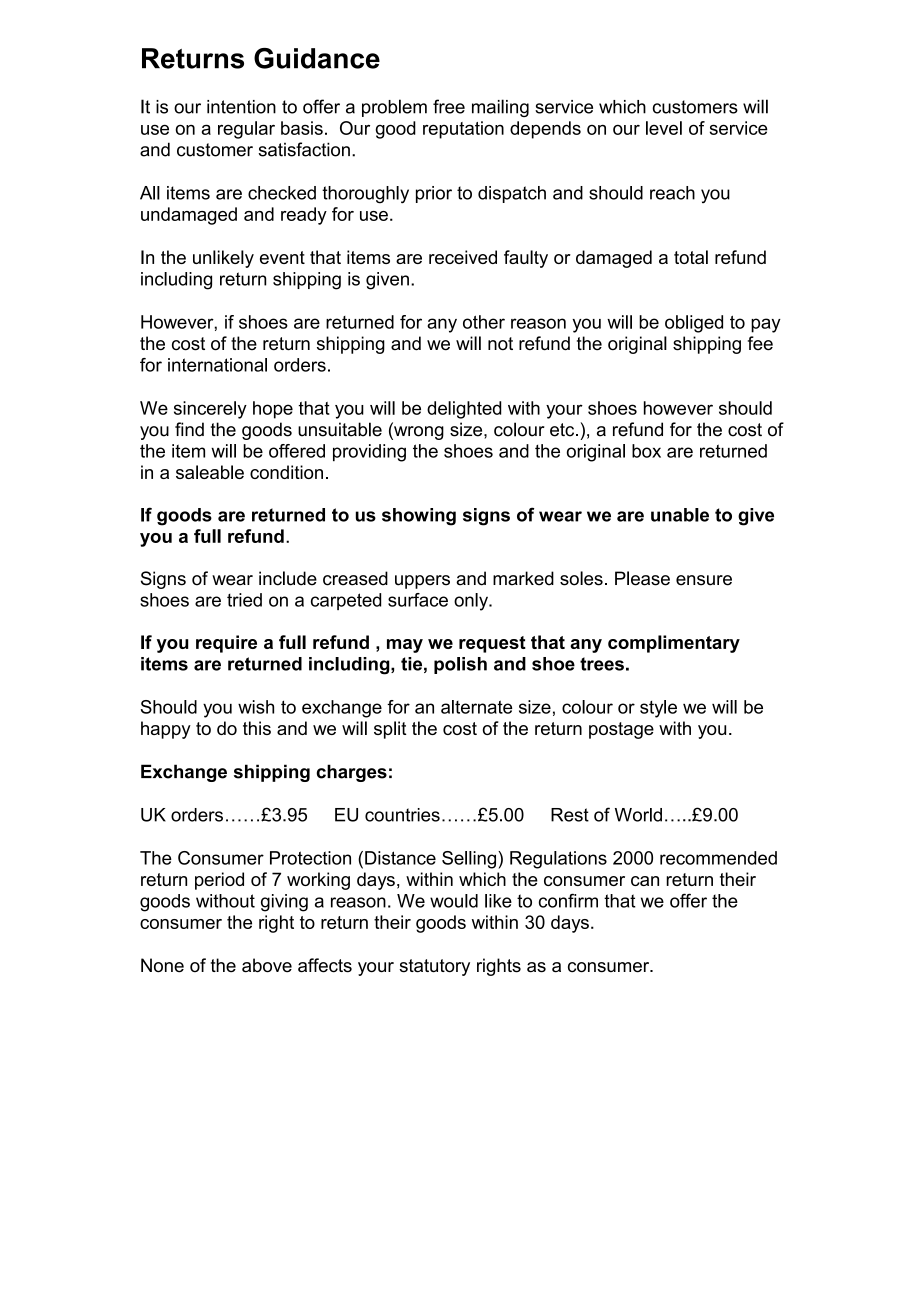  Describe the element at coordinates (241, 107) in the screenshot. I see `intention` at that location.
